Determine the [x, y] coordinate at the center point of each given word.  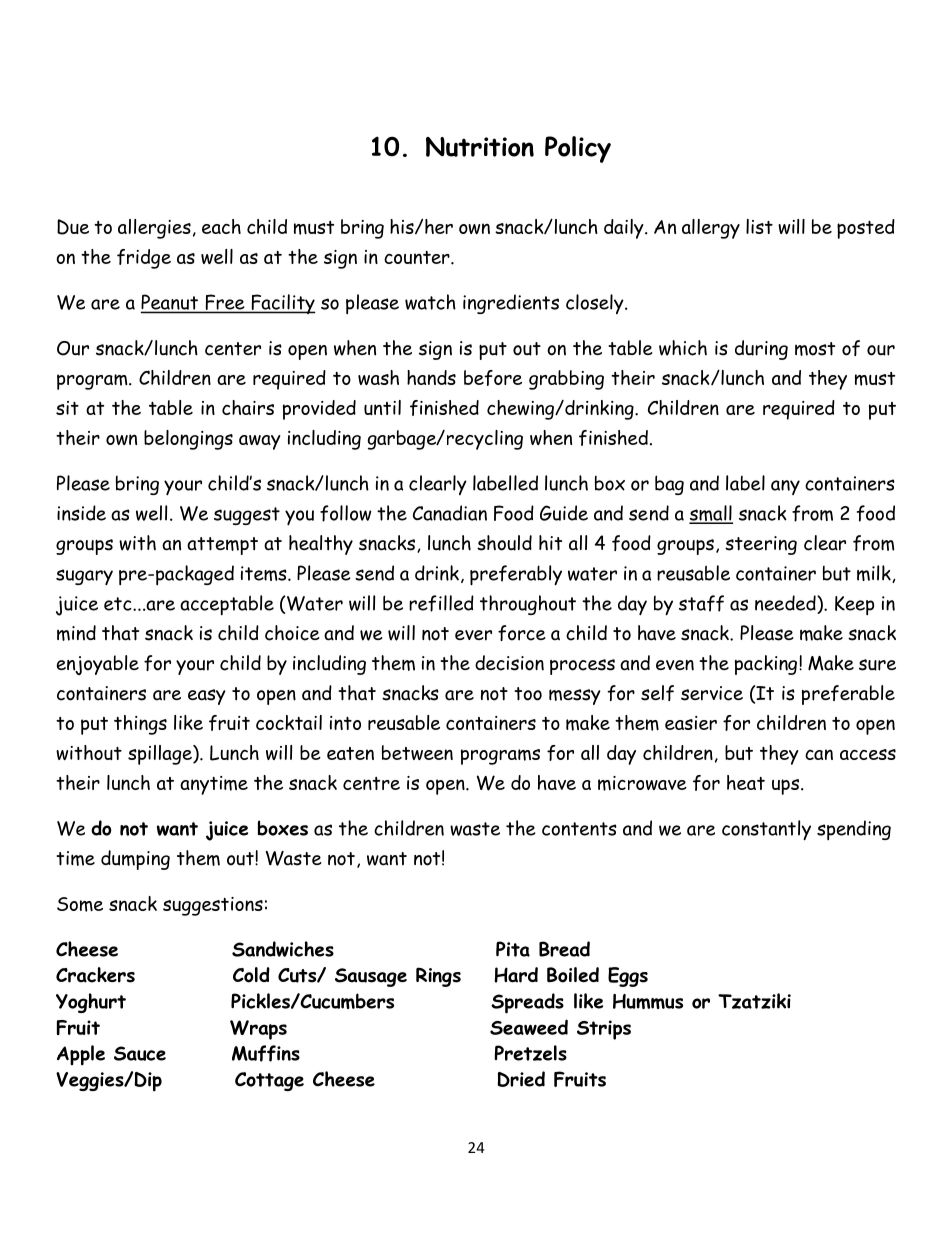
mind [76, 633]
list [759, 226]
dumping [135, 860]
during [761, 350]
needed [786, 603]
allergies [154, 229]
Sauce [140, 1053]
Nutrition [480, 147]
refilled [441, 603]
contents [579, 829]
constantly [766, 830]
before [493, 378]
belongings [188, 440]
